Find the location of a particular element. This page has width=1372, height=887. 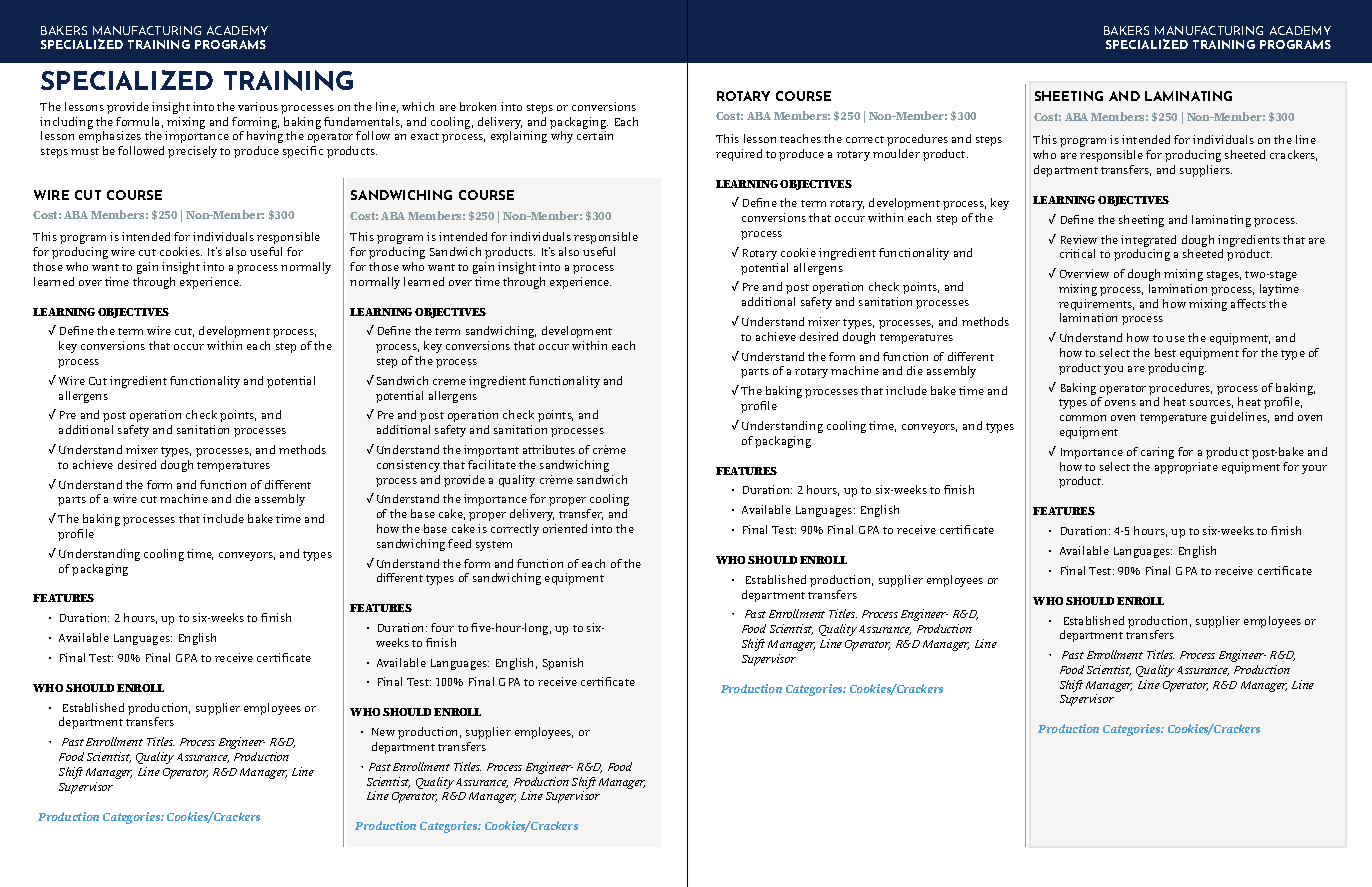

having is located at coordinates (265, 137).
